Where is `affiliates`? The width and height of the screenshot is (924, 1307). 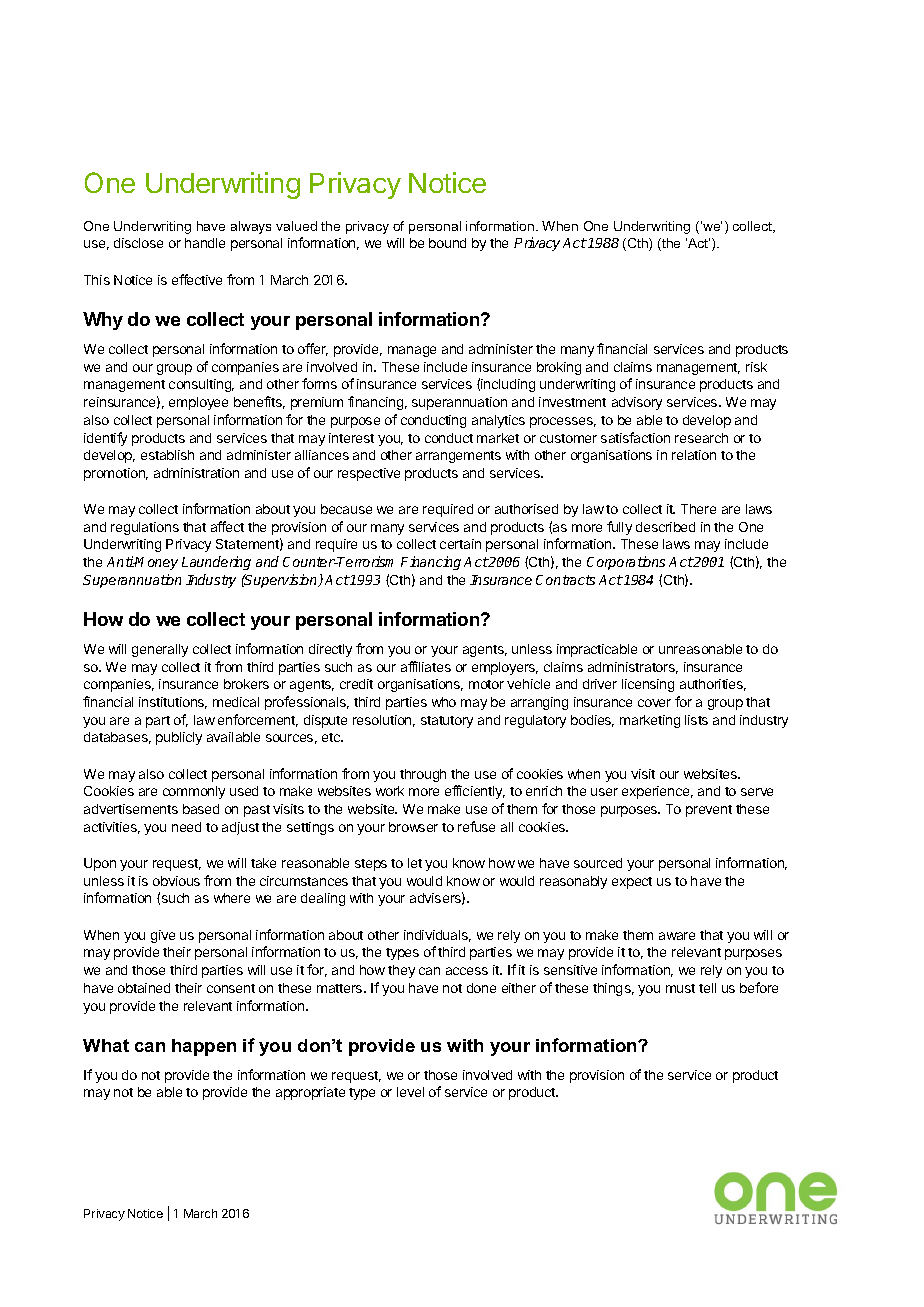
affiliates is located at coordinates (426, 666).
